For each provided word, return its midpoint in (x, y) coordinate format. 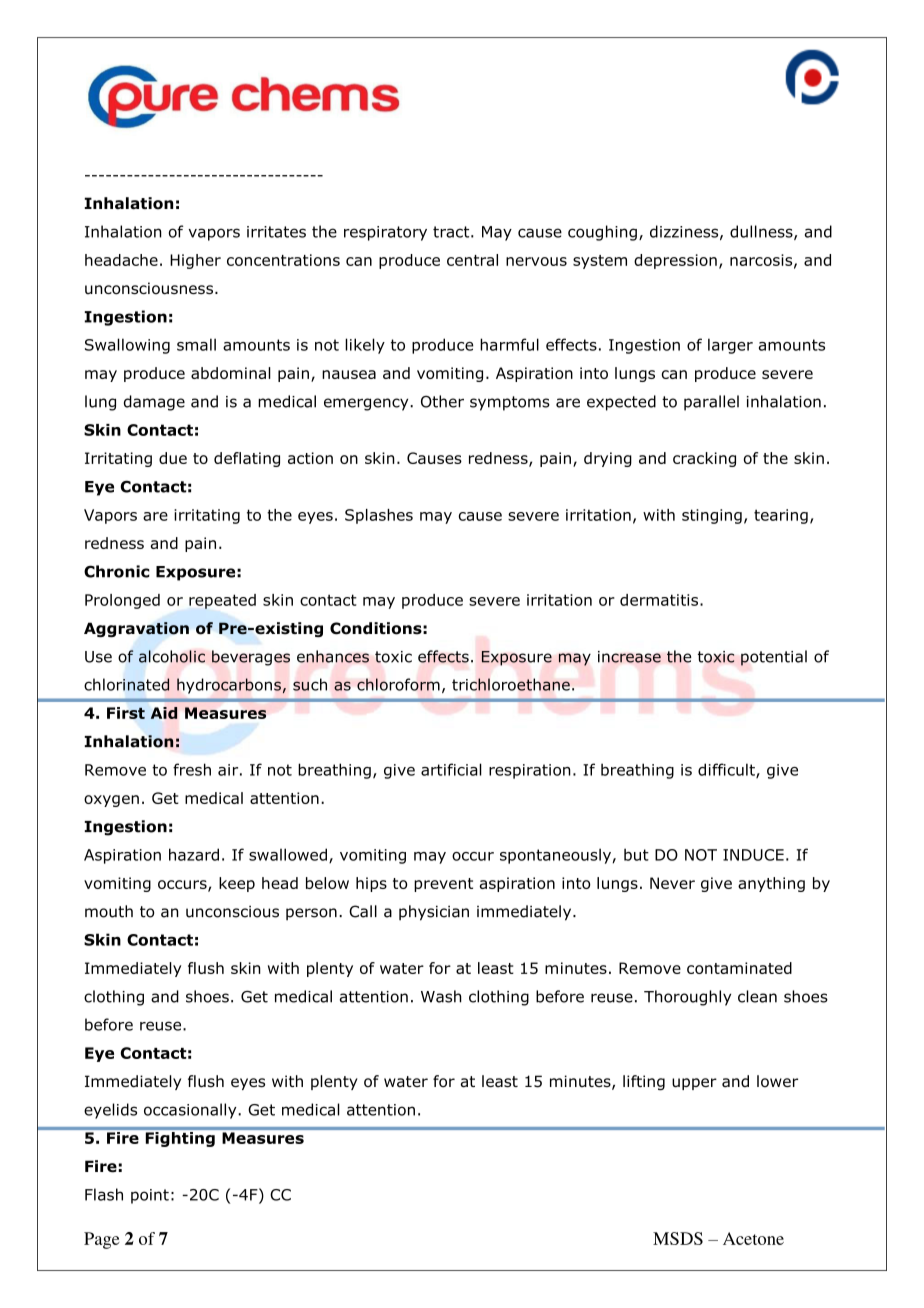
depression (675, 261)
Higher (195, 261)
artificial (451, 769)
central (472, 260)
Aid (164, 713)
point (150, 1196)
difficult (727, 770)
